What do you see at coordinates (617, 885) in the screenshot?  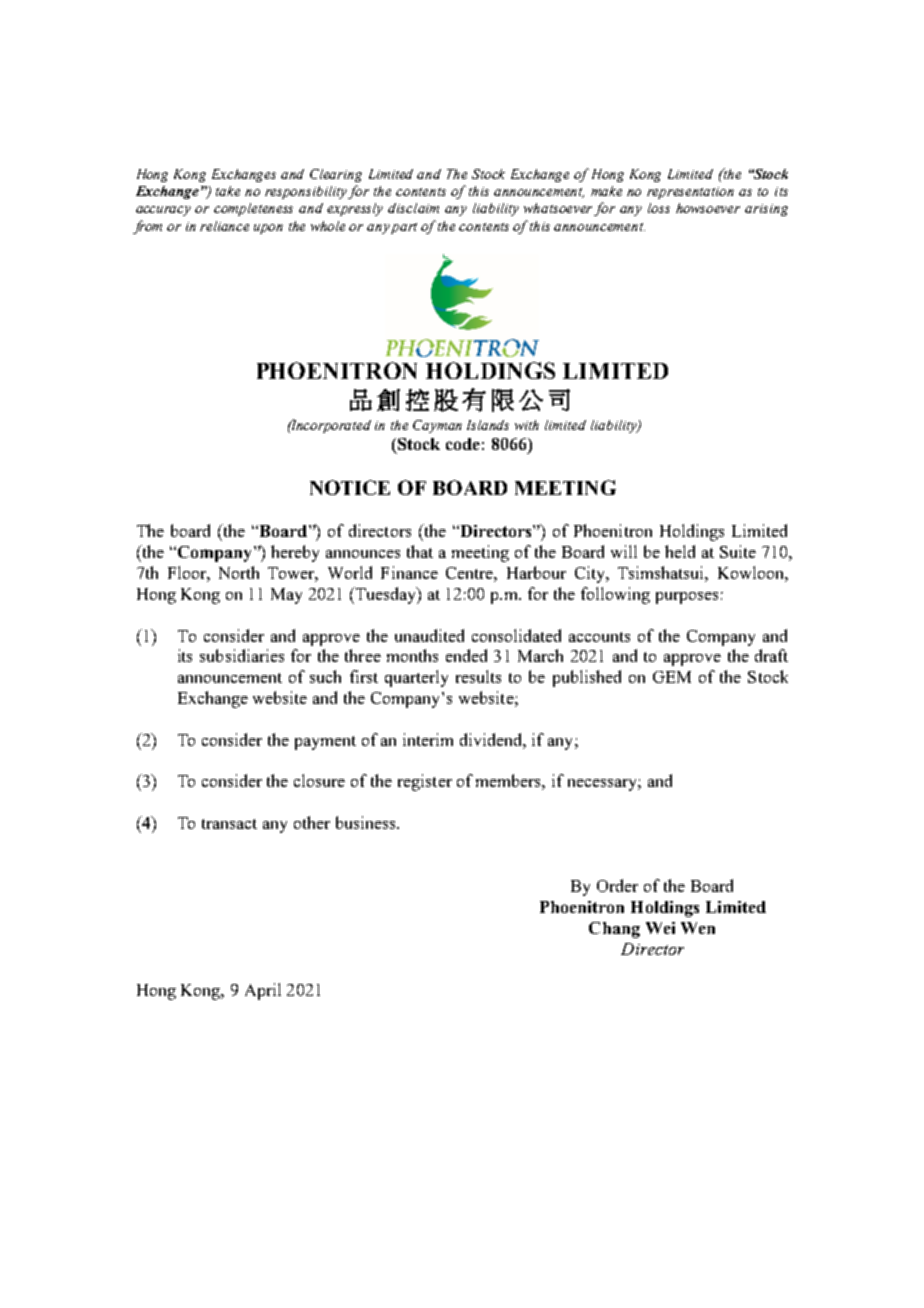 I see `Order` at bounding box center [617, 885].
